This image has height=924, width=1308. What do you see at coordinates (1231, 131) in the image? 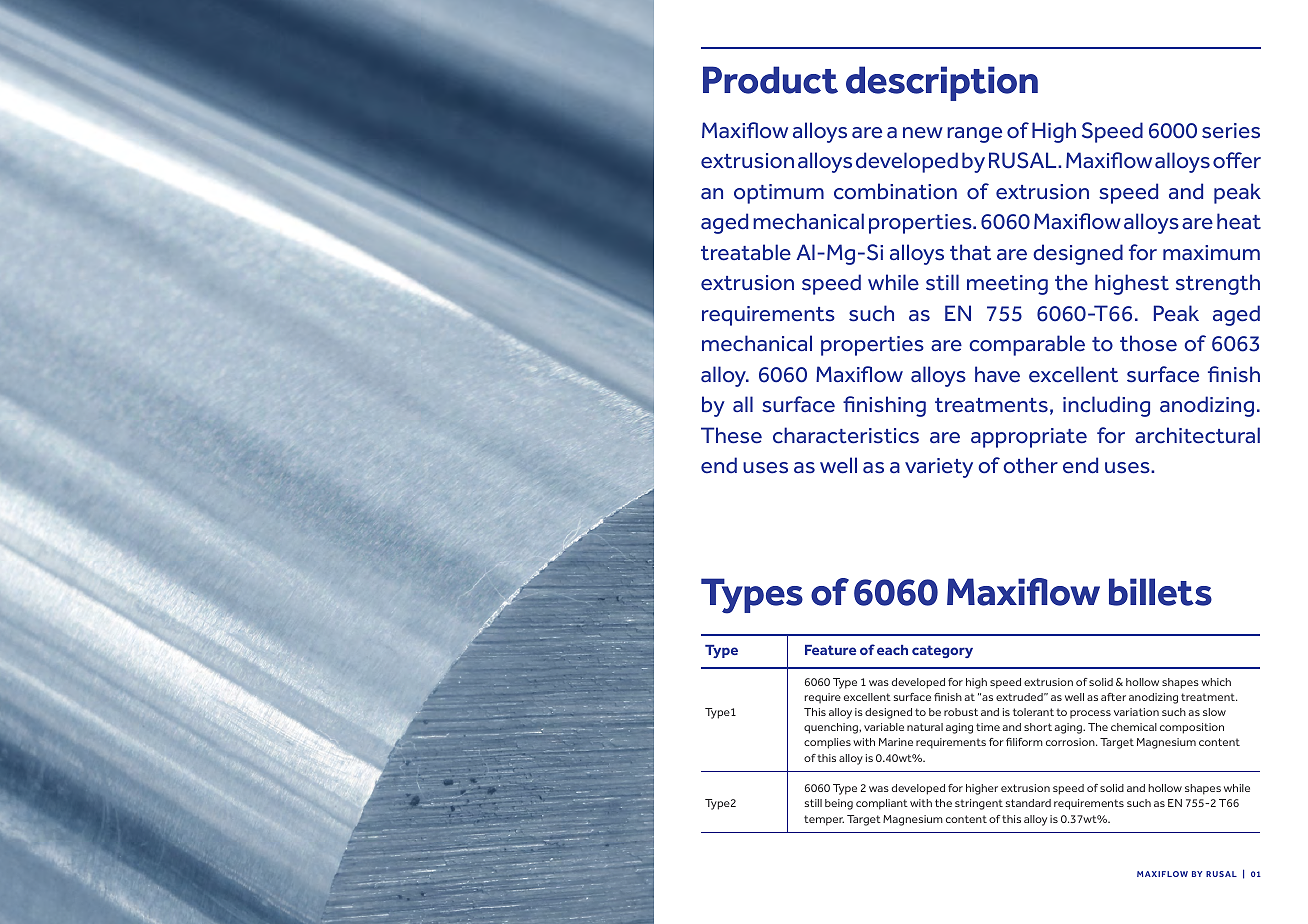
I see `series` at bounding box center [1231, 131].
